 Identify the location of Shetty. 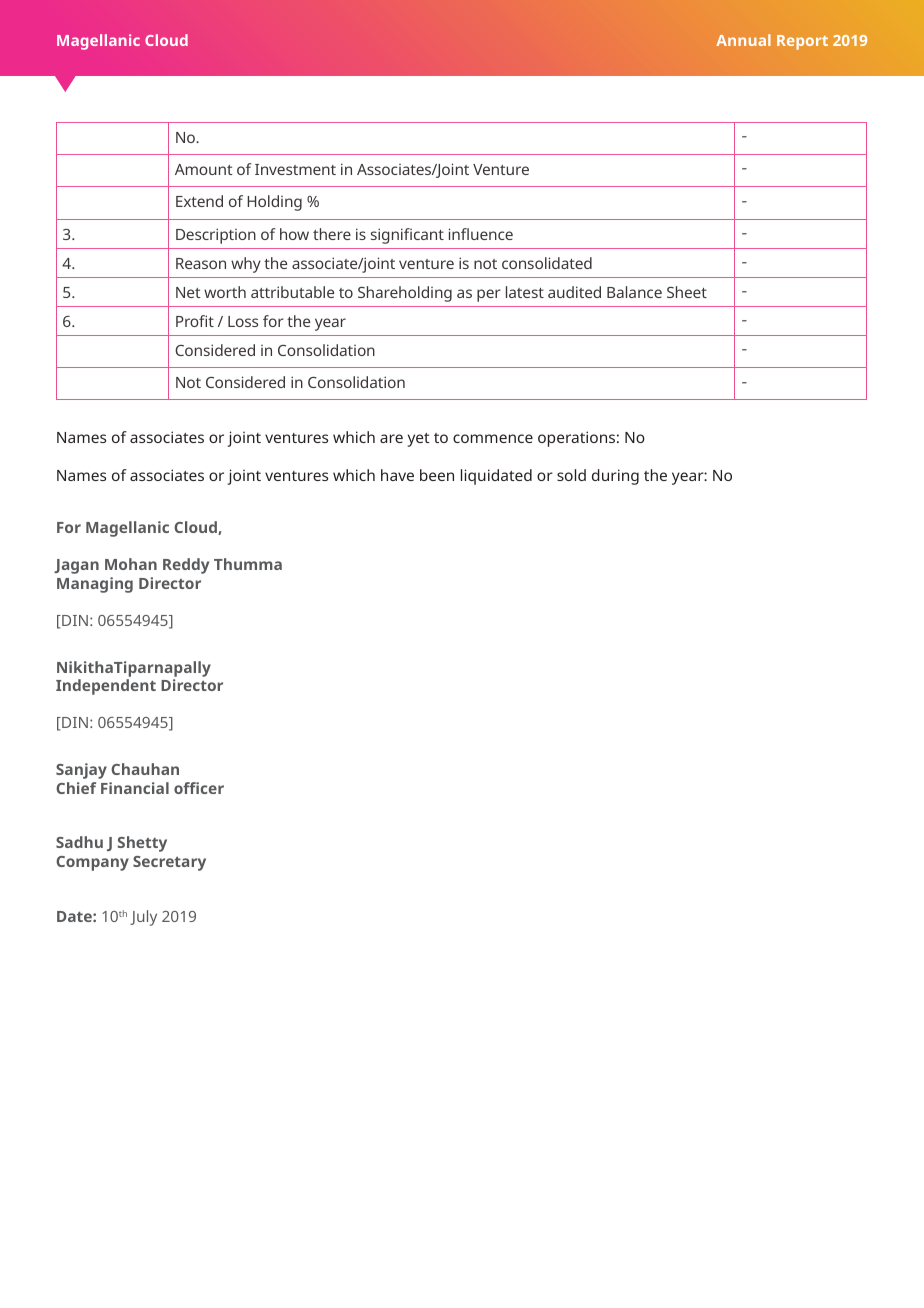
(142, 844).
